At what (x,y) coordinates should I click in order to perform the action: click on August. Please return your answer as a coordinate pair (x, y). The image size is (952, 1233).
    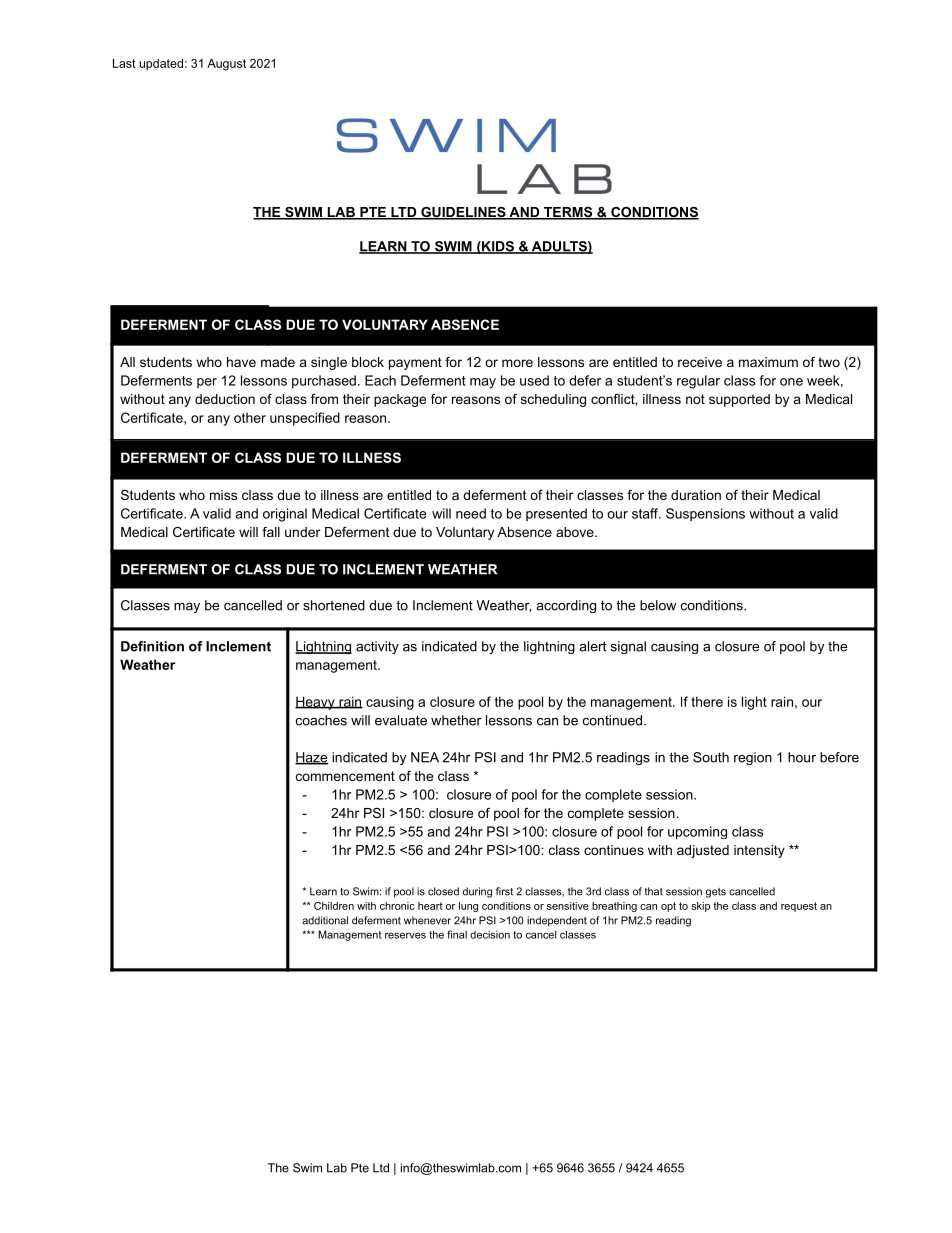
    Looking at the image, I should click on (226, 65).
